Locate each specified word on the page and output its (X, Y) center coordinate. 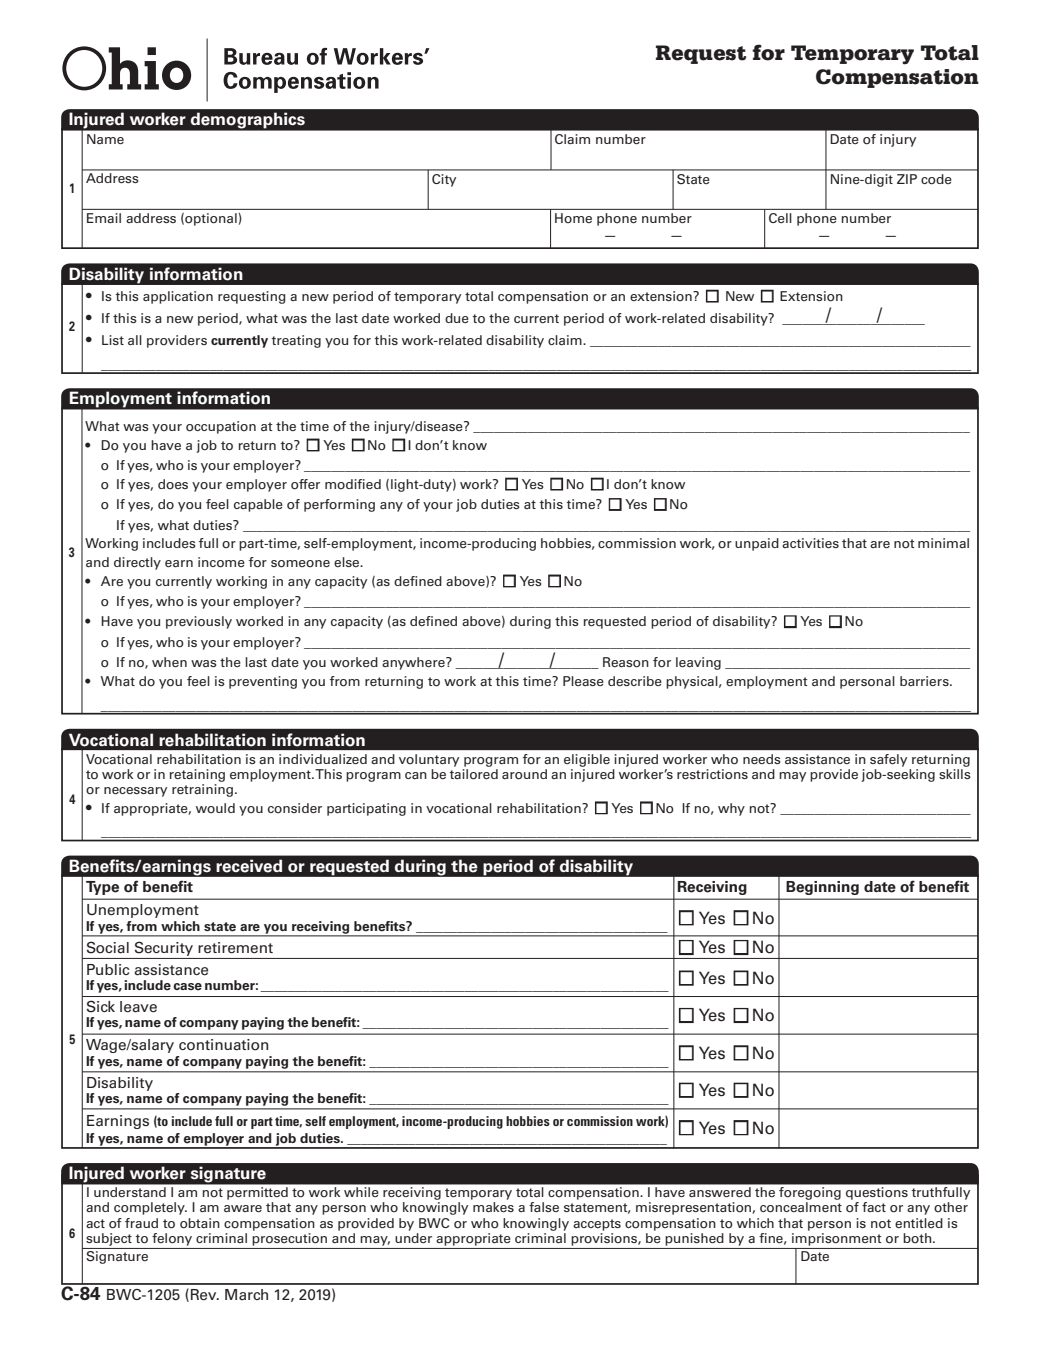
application (178, 297)
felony (172, 1239)
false (544, 1207)
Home (573, 218)
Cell (780, 218)
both (918, 1238)
